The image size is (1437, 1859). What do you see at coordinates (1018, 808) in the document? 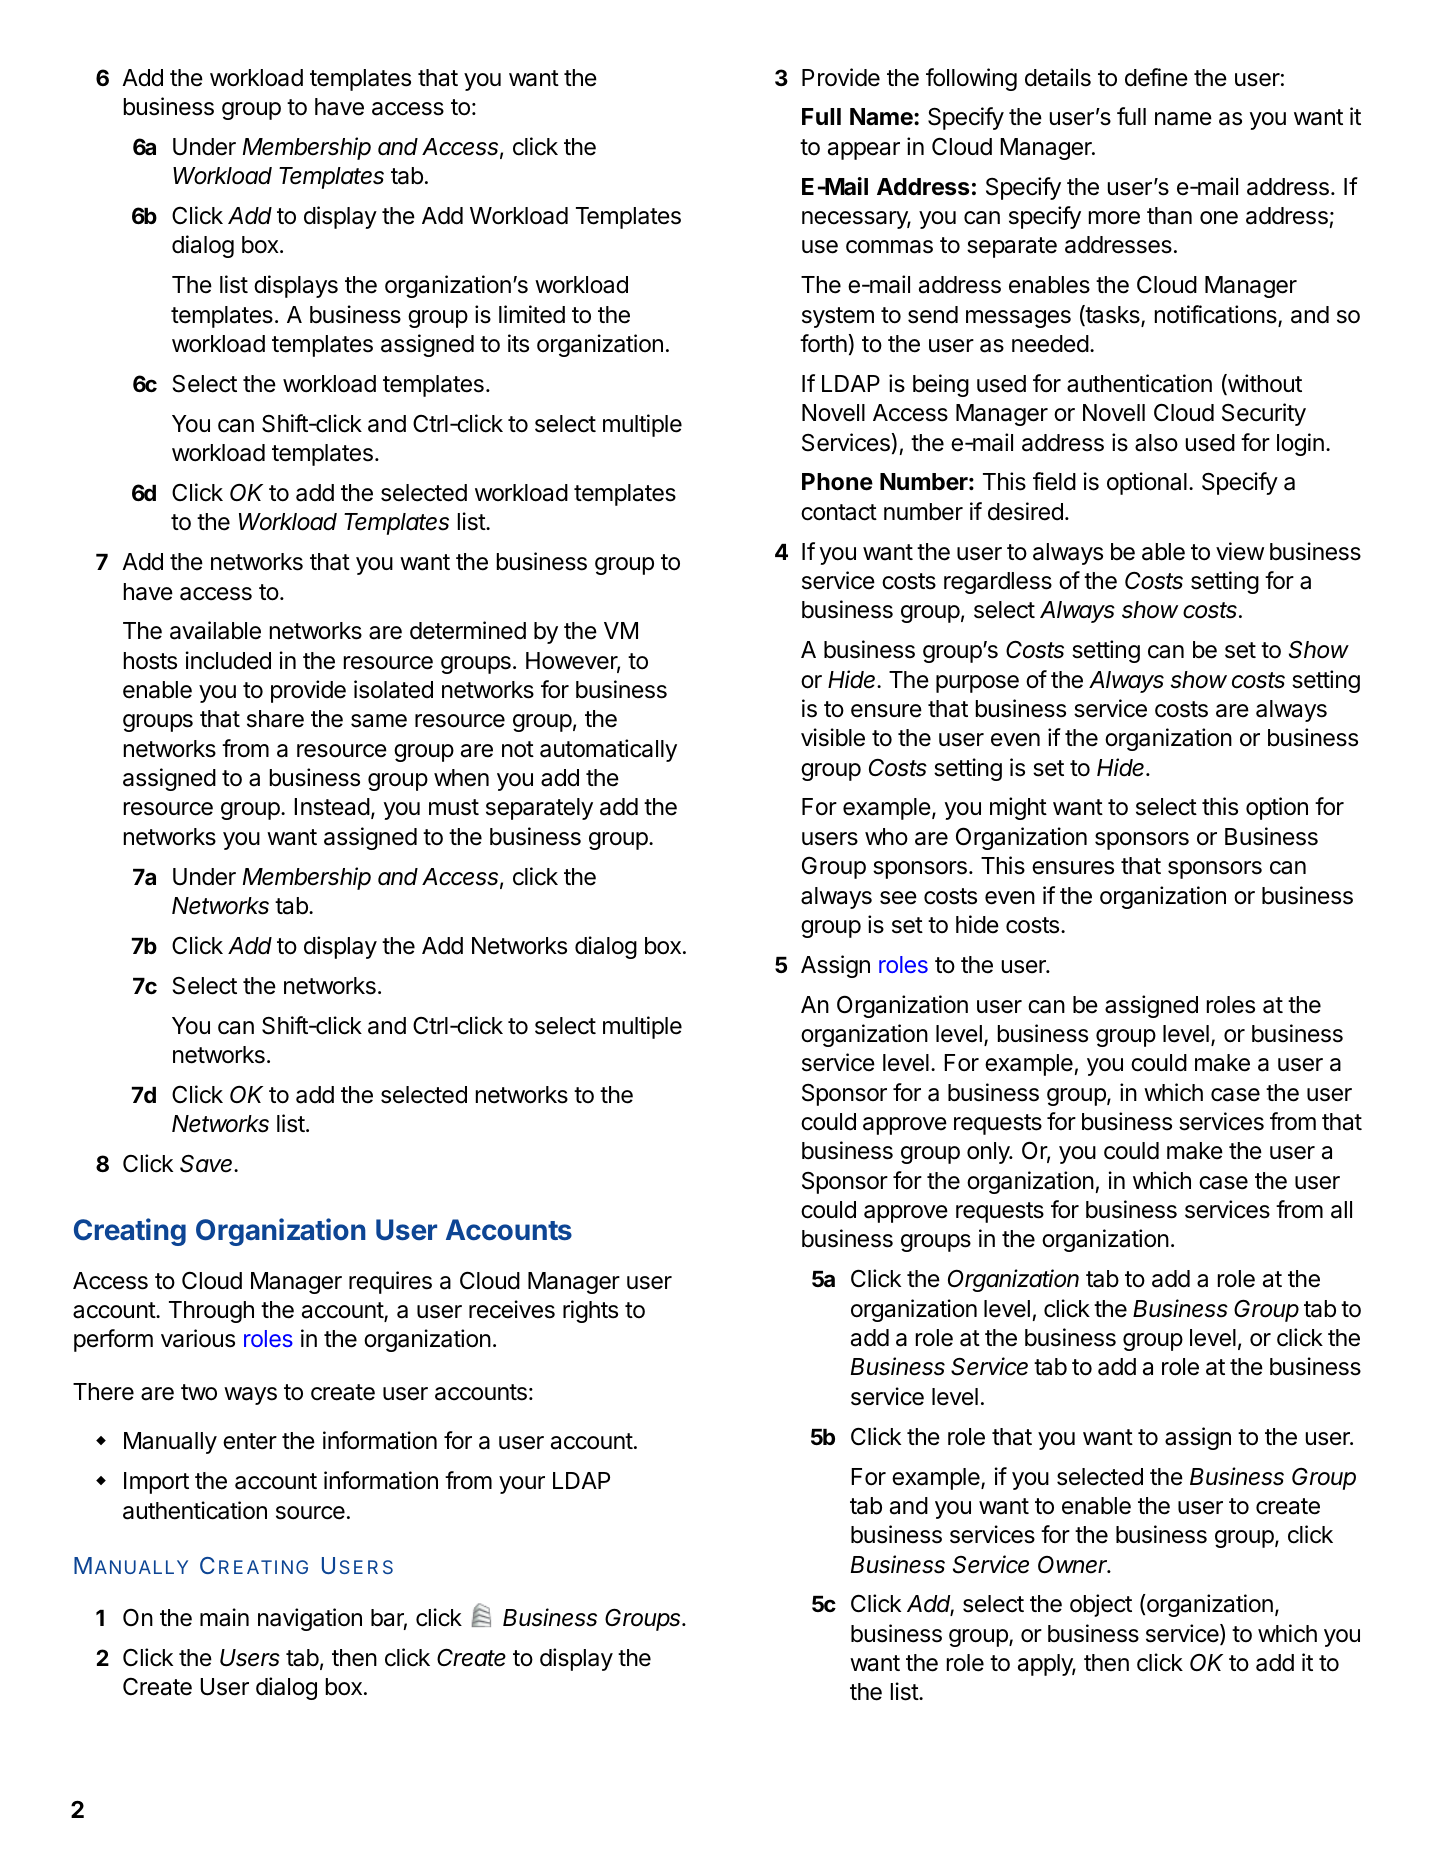
I see `might` at bounding box center [1018, 808].
